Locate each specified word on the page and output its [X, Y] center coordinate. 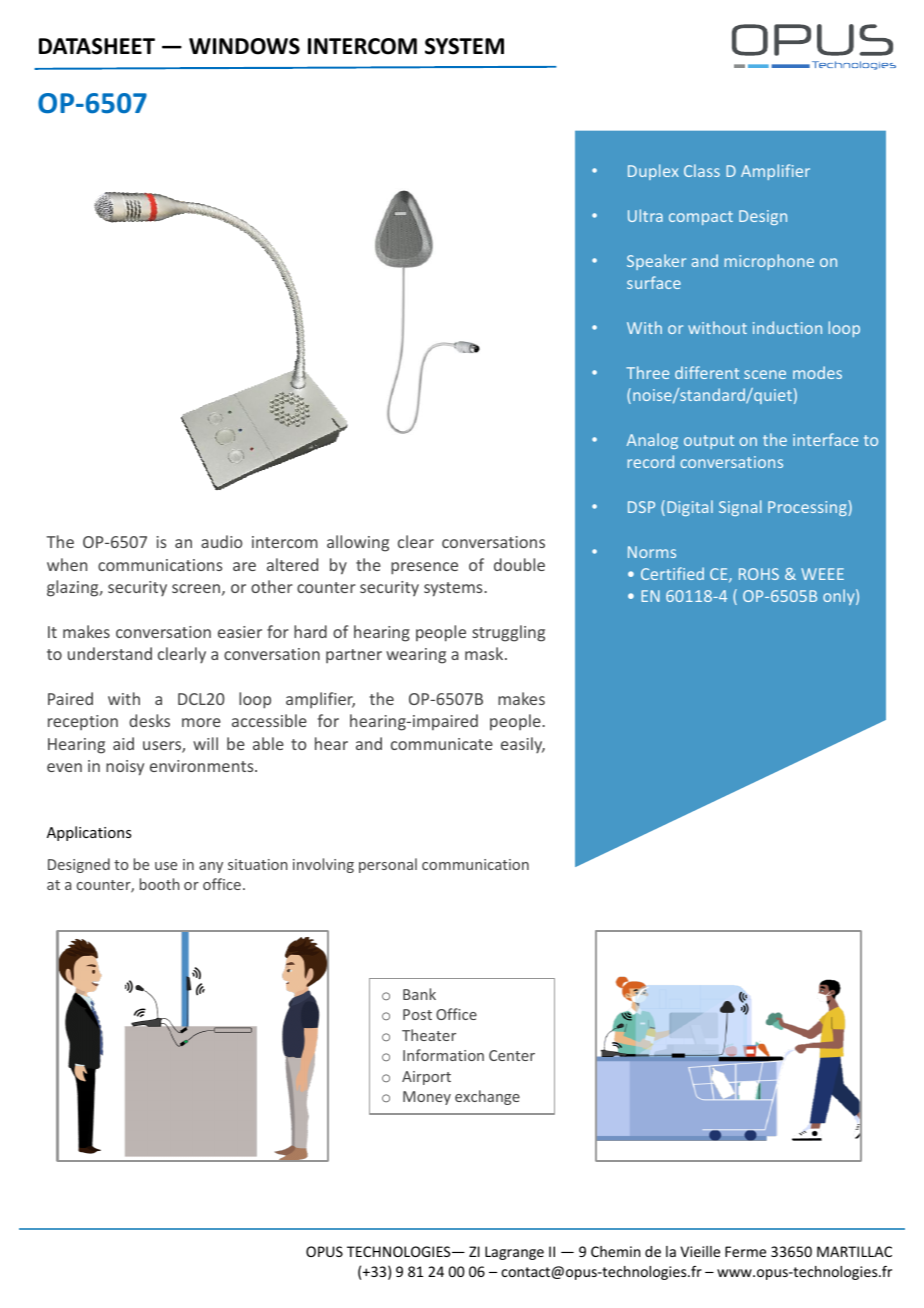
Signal [740, 508]
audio [221, 541]
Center [512, 1055]
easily [523, 745]
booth [160, 884]
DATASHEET [97, 46]
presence [424, 568]
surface [654, 282]
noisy [125, 768]
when [67, 564]
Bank [419, 994]
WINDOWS [244, 46]
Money [427, 1098]
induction [787, 327]
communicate [442, 744]
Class [702, 170]
